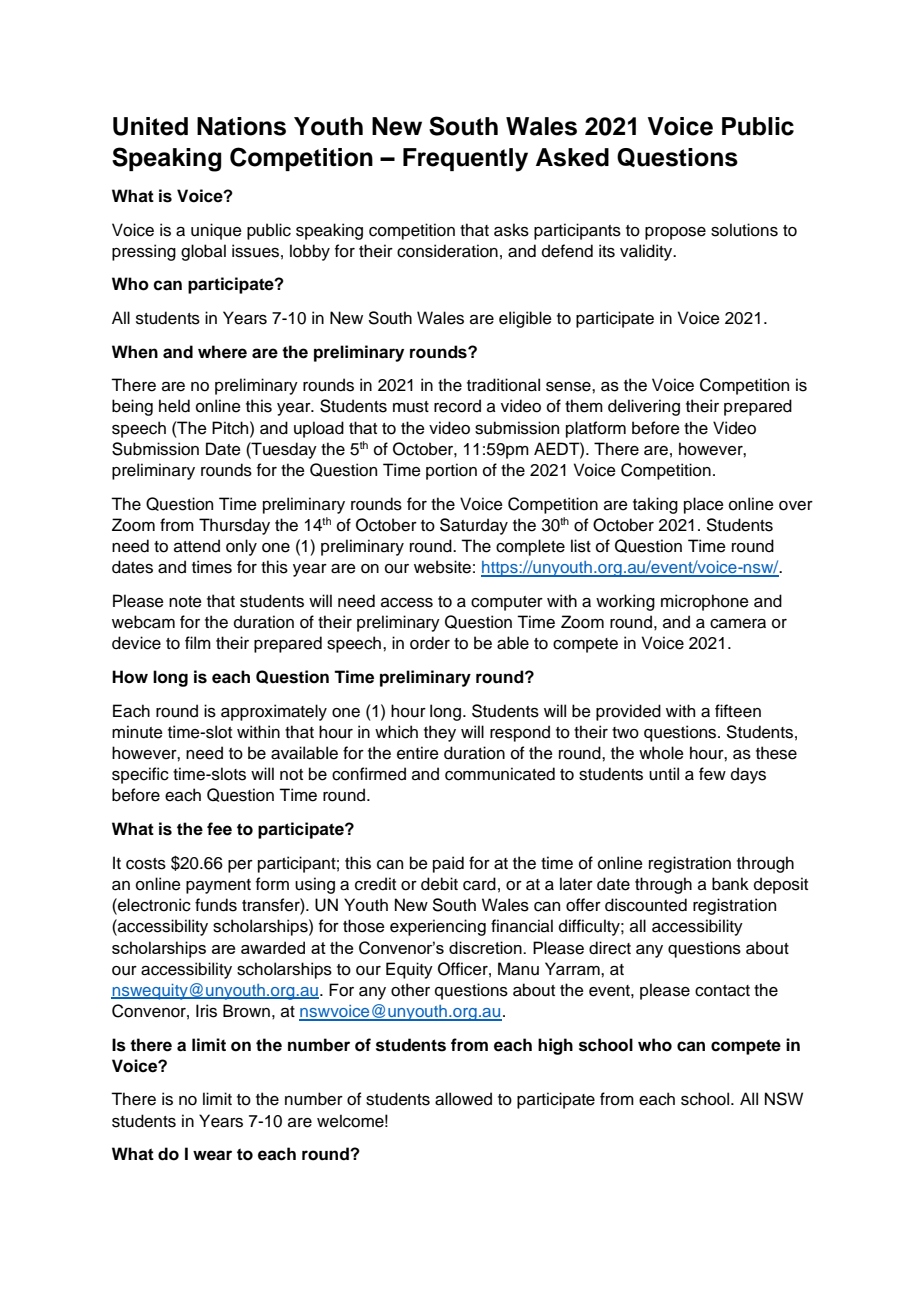 Image resolution: width=924 pixels, height=1307 pixels. I want to click on Frequently, so click(465, 160).
